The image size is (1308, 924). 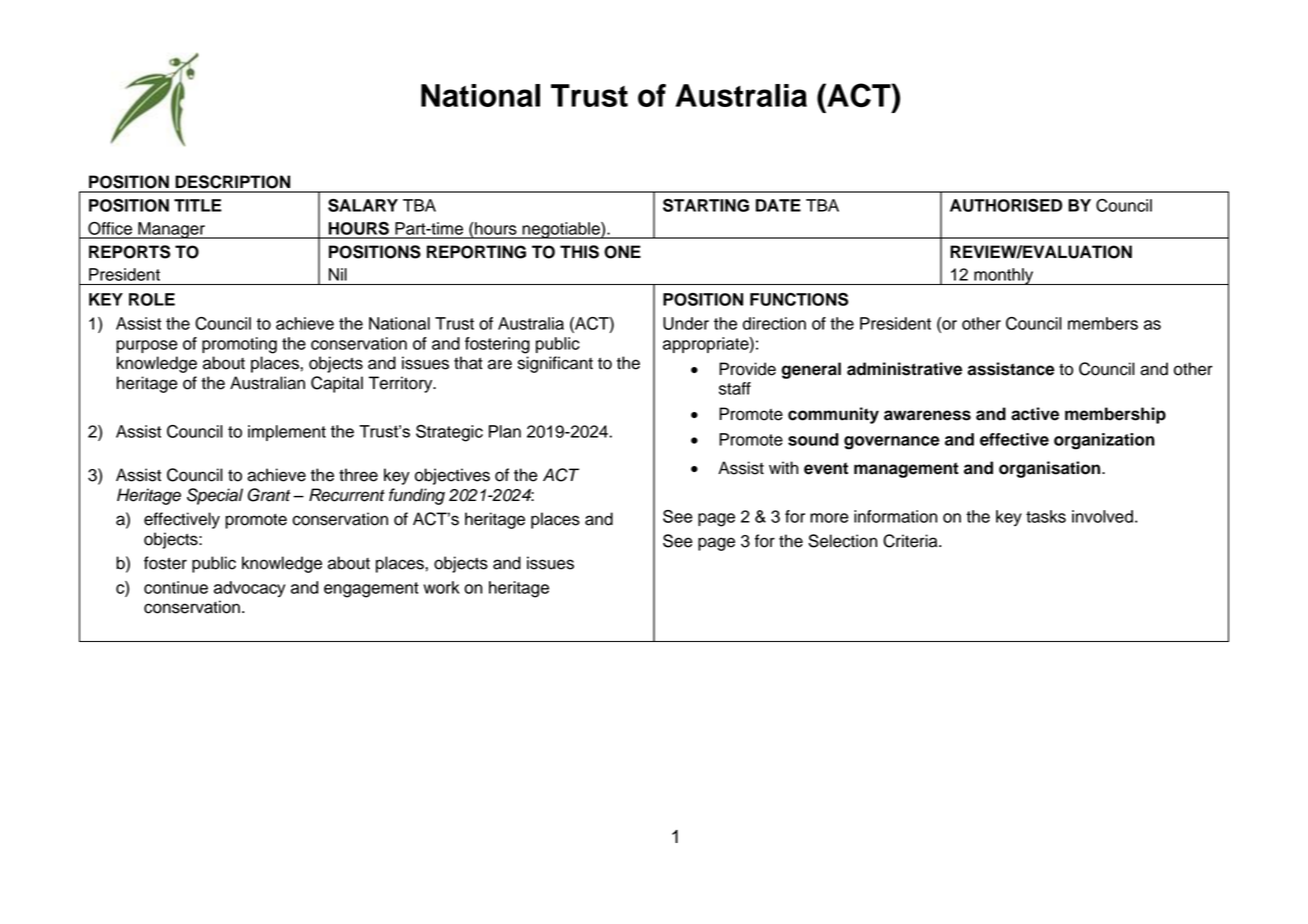 What do you see at coordinates (911, 541) in the screenshot?
I see `Criteria` at bounding box center [911, 541].
